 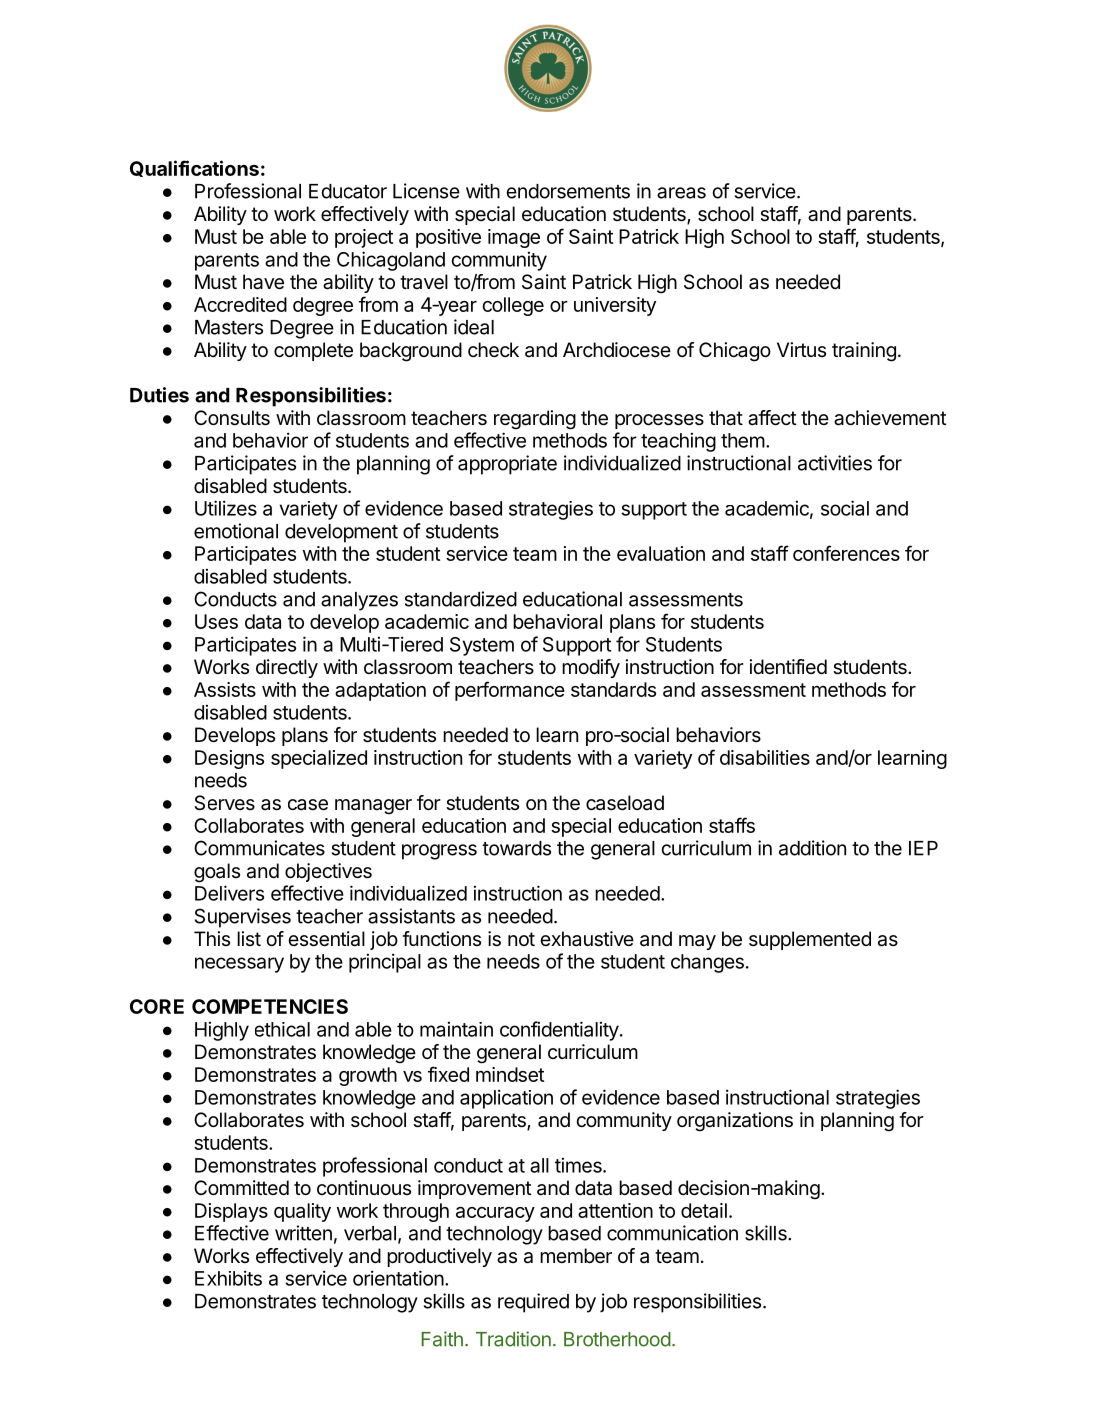 What do you see at coordinates (533, 1303) in the document?
I see `required` at bounding box center [533, 1303].
